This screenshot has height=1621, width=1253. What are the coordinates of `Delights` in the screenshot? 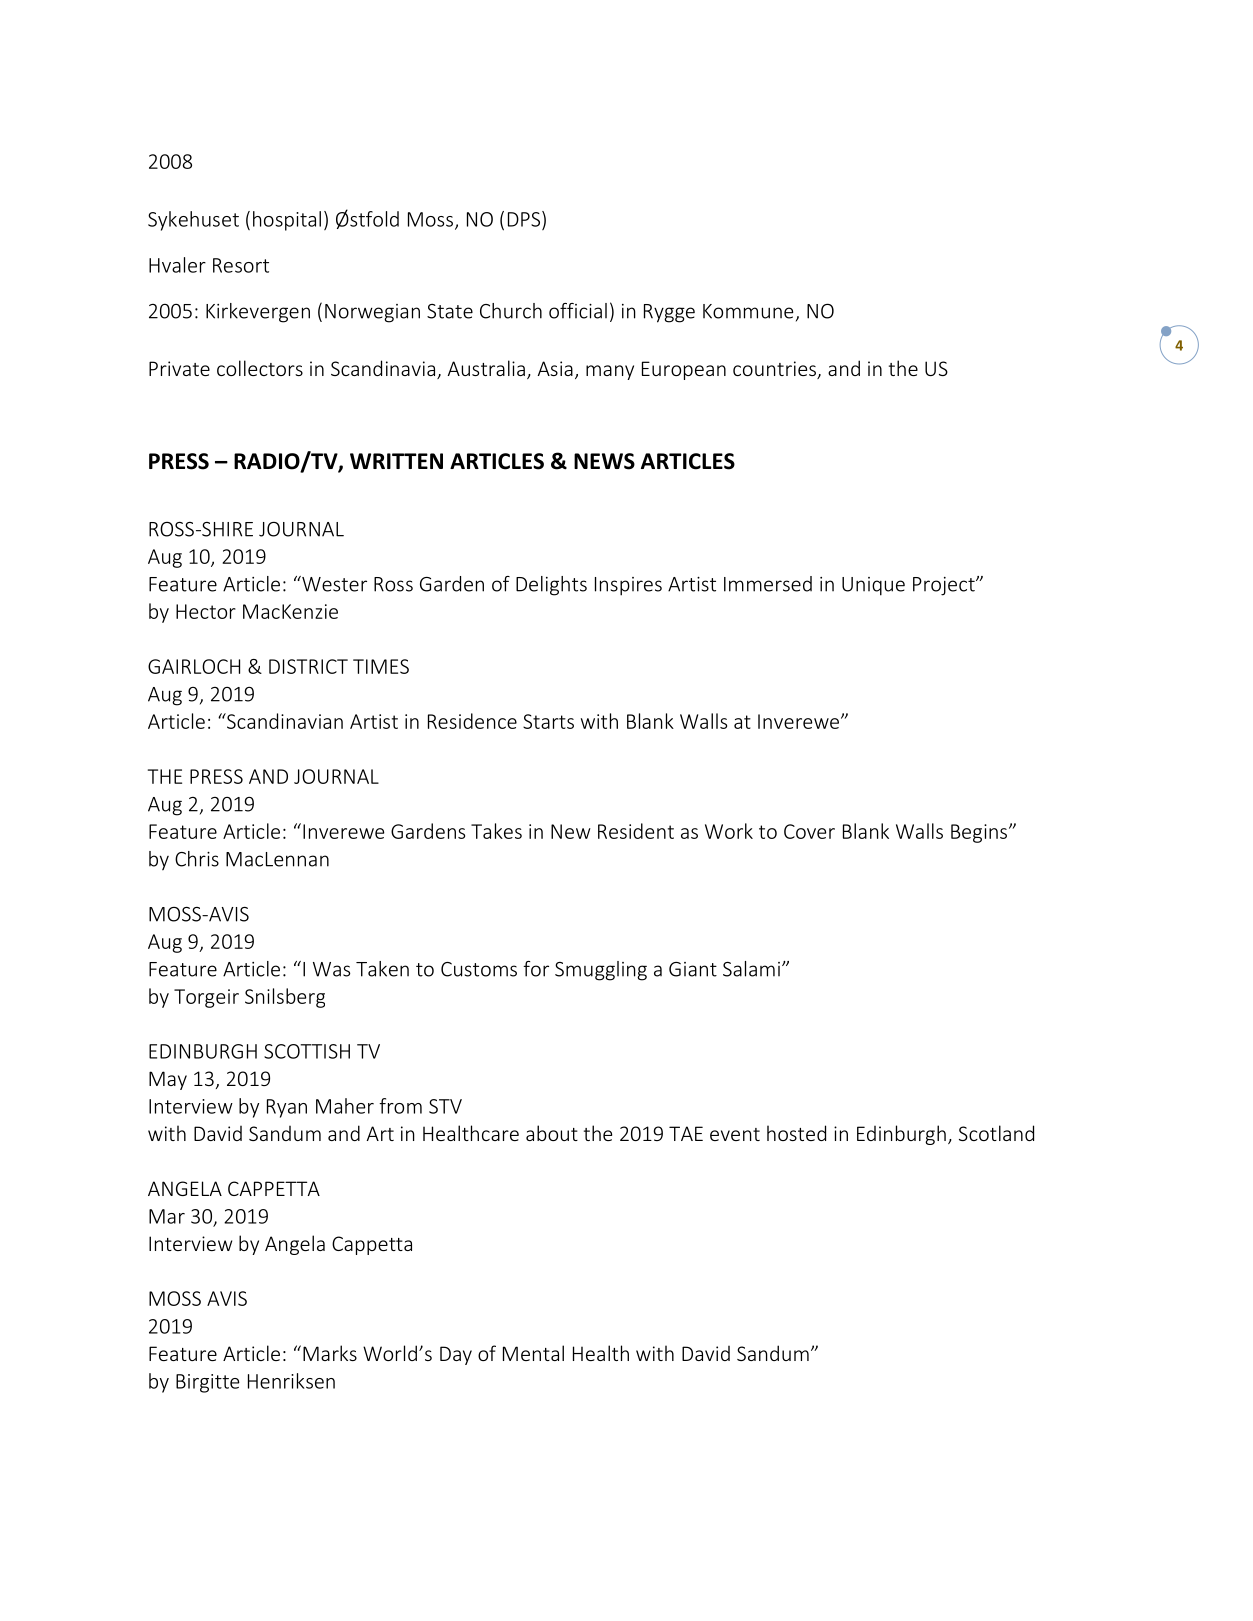 It's located at (551, 586).
